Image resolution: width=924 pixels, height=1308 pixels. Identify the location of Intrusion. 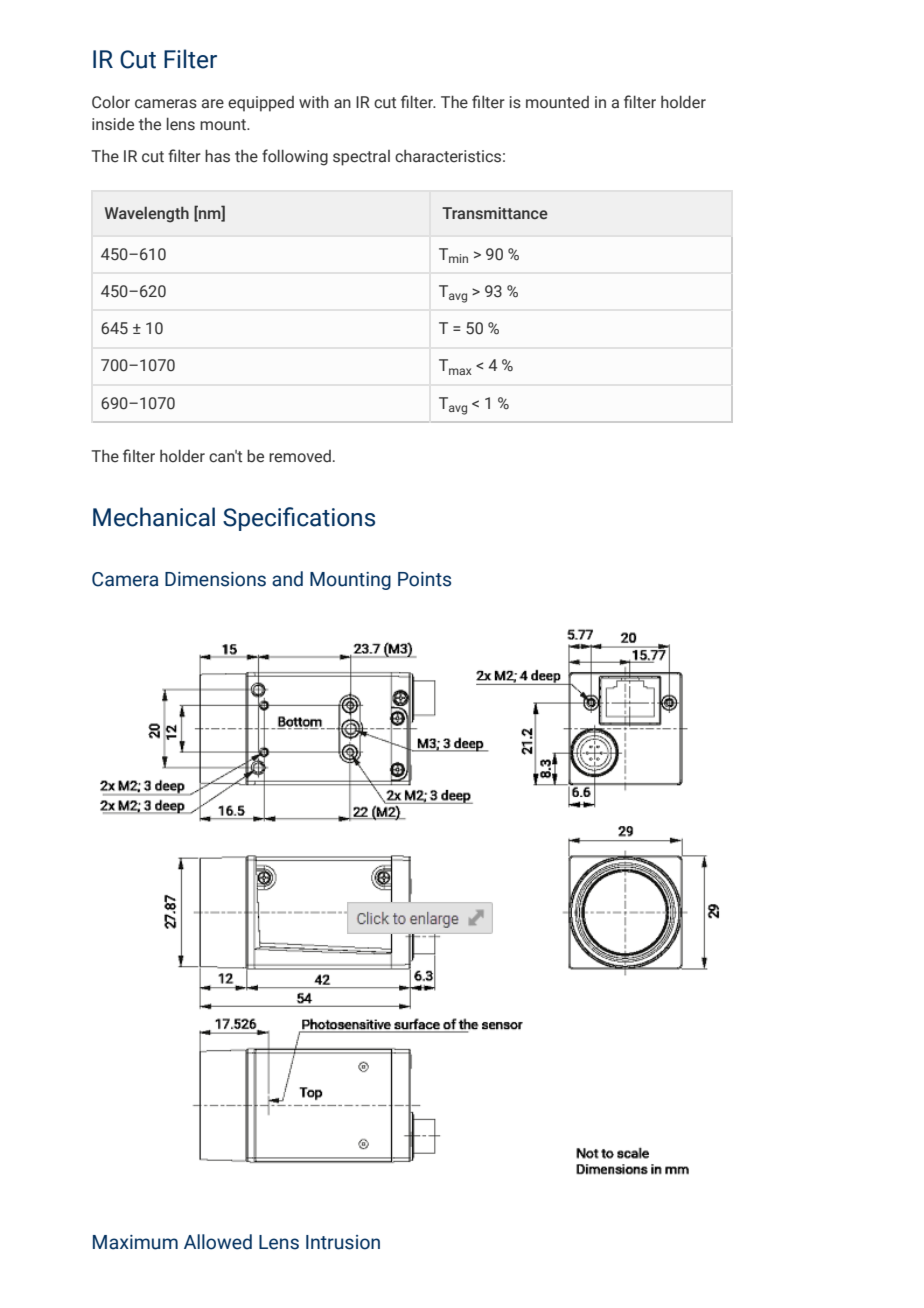
(343, 1242).
